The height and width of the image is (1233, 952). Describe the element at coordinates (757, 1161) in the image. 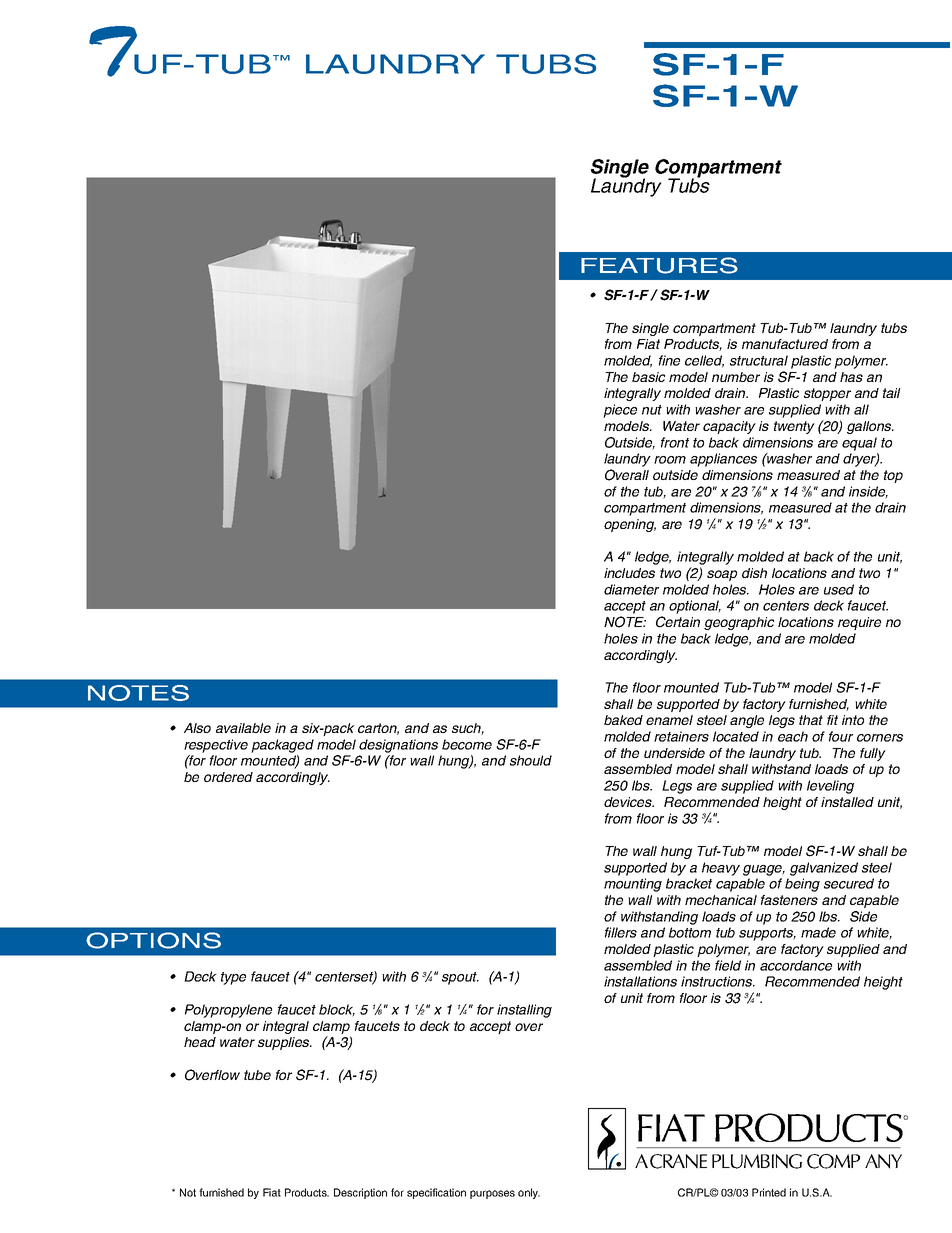

I see `PLUMBING` at that location.
